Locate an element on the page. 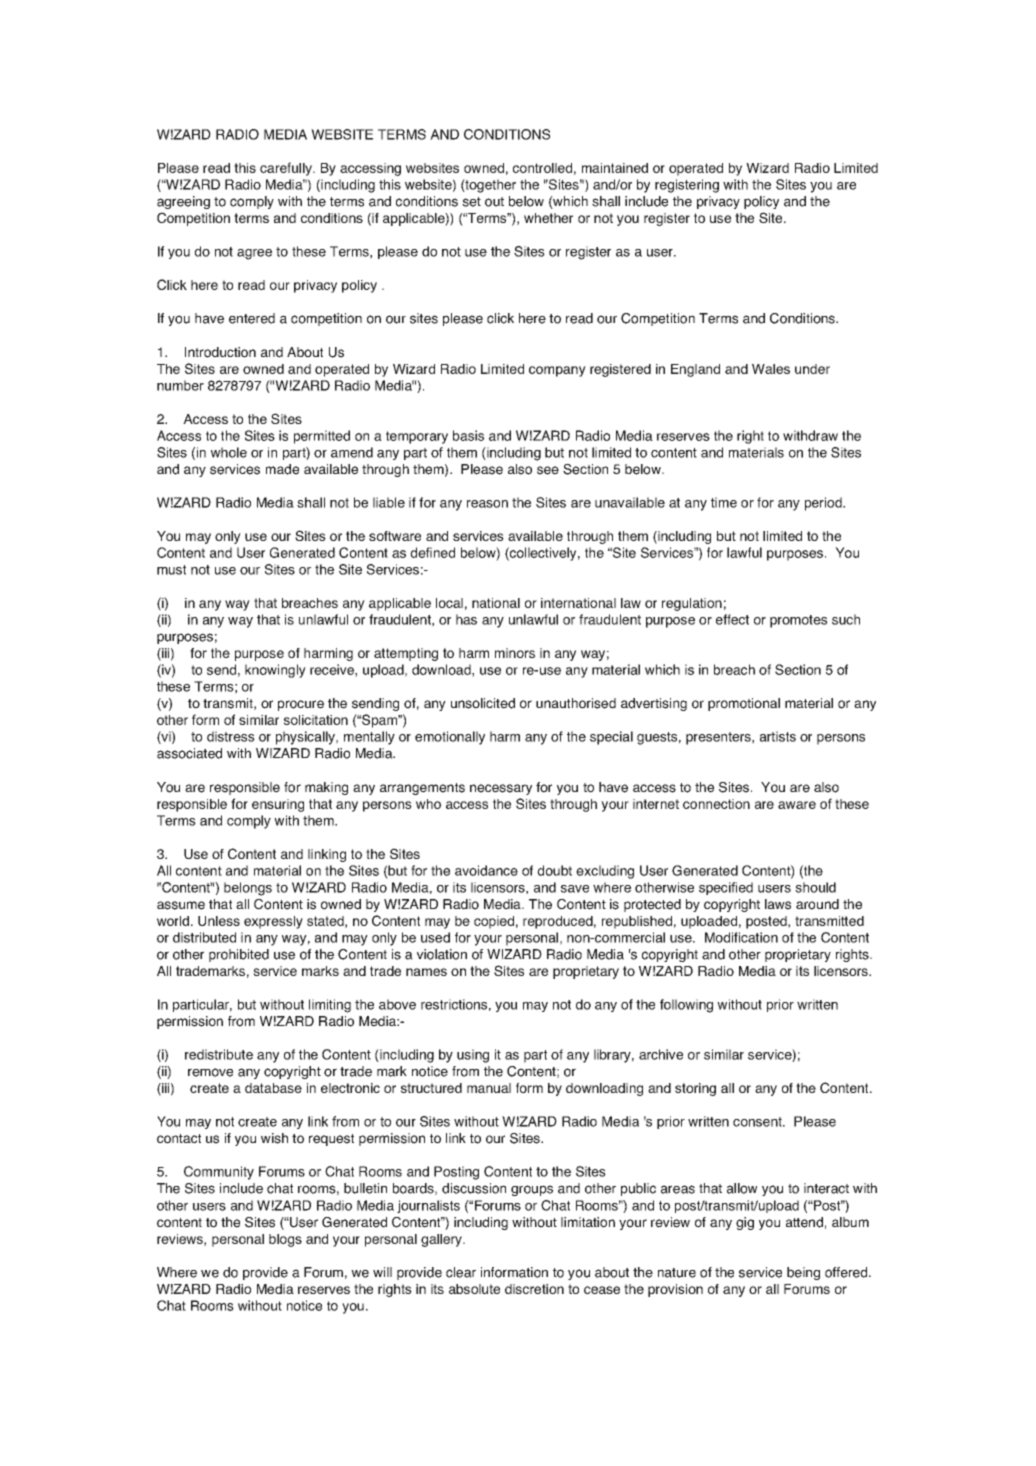 This document has height=1466, width=1036. unsolicited is located at coordinates (483, 703).
